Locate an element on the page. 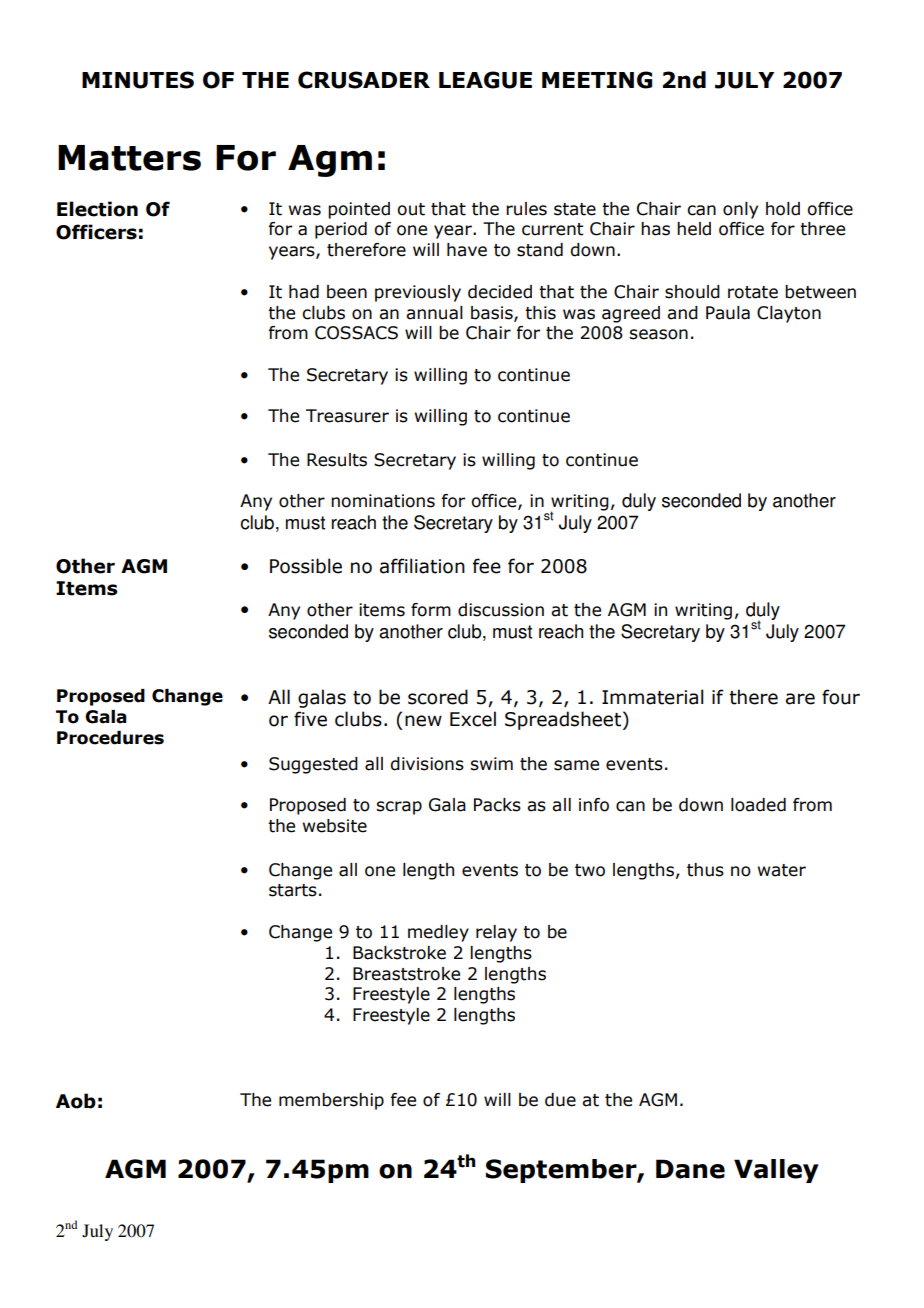 This page has width=924, height=1308. season is located at coordinates (658, 334).
